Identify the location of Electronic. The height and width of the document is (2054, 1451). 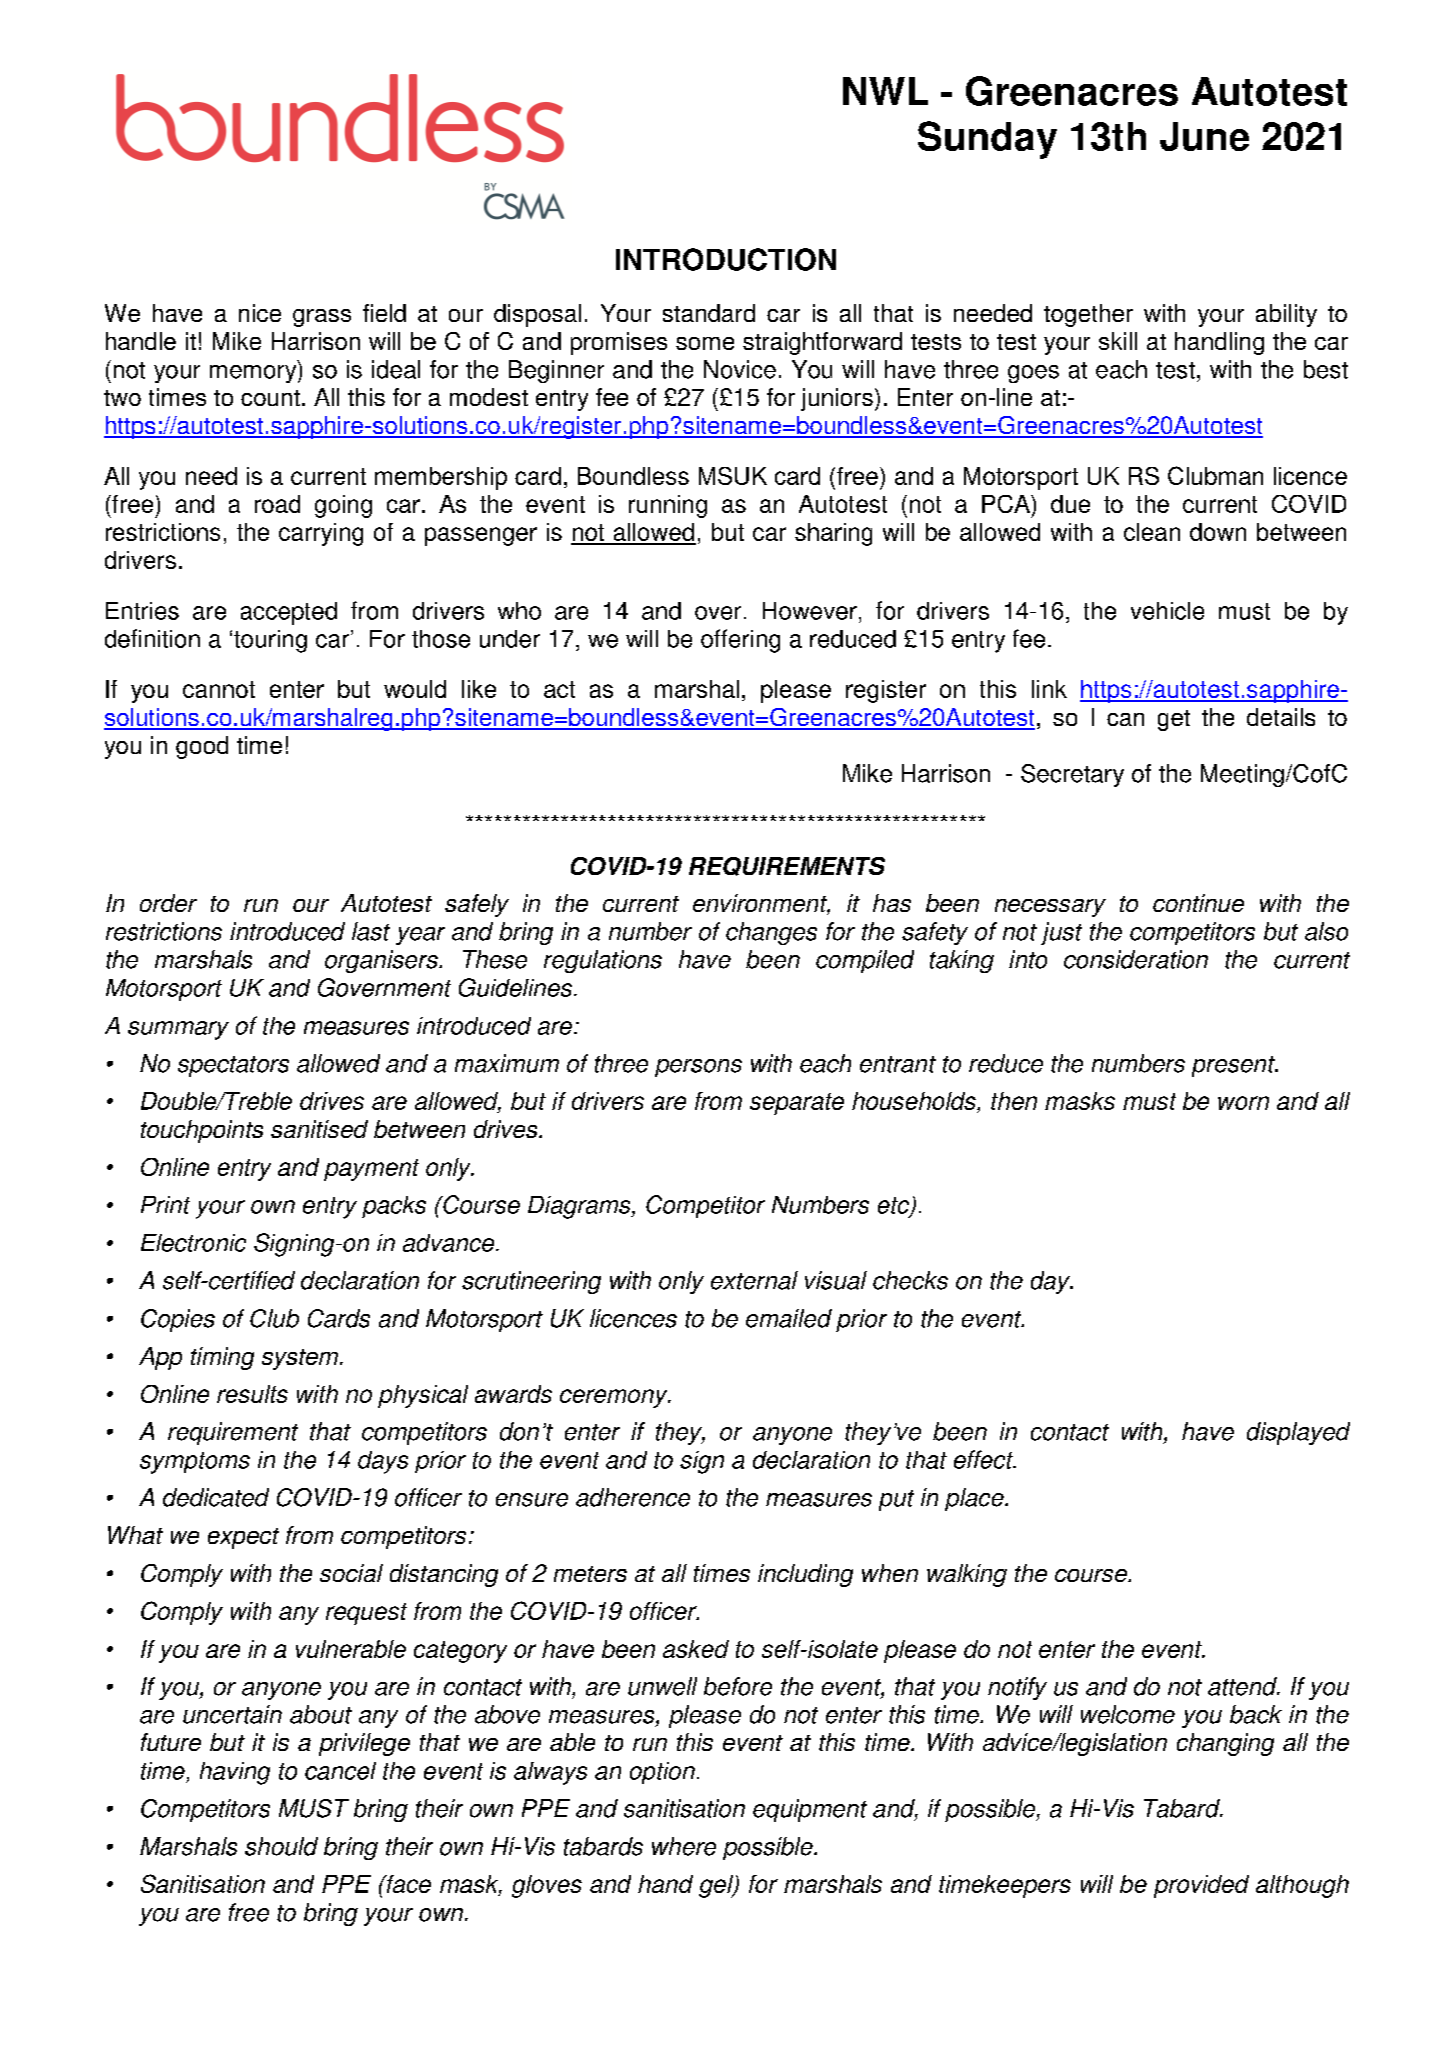
(193, 1243).
